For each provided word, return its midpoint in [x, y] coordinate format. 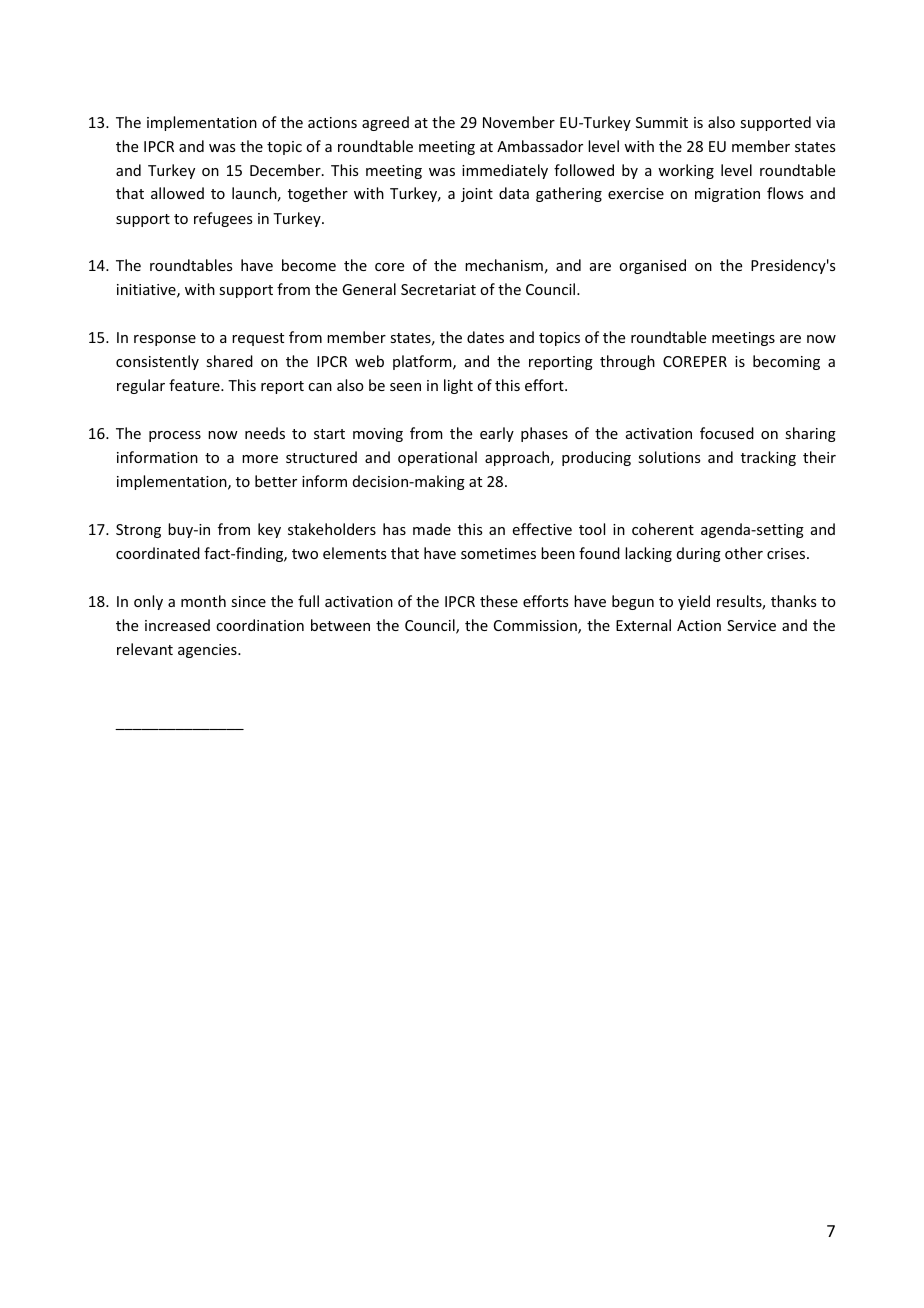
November [519, 122]
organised [652, 266]
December [286, 170]
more [260, 459]
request [258, 339]
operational [437, 458]
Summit [662, 122]
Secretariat [438, 289]
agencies [208, 651]
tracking [768, 458]
